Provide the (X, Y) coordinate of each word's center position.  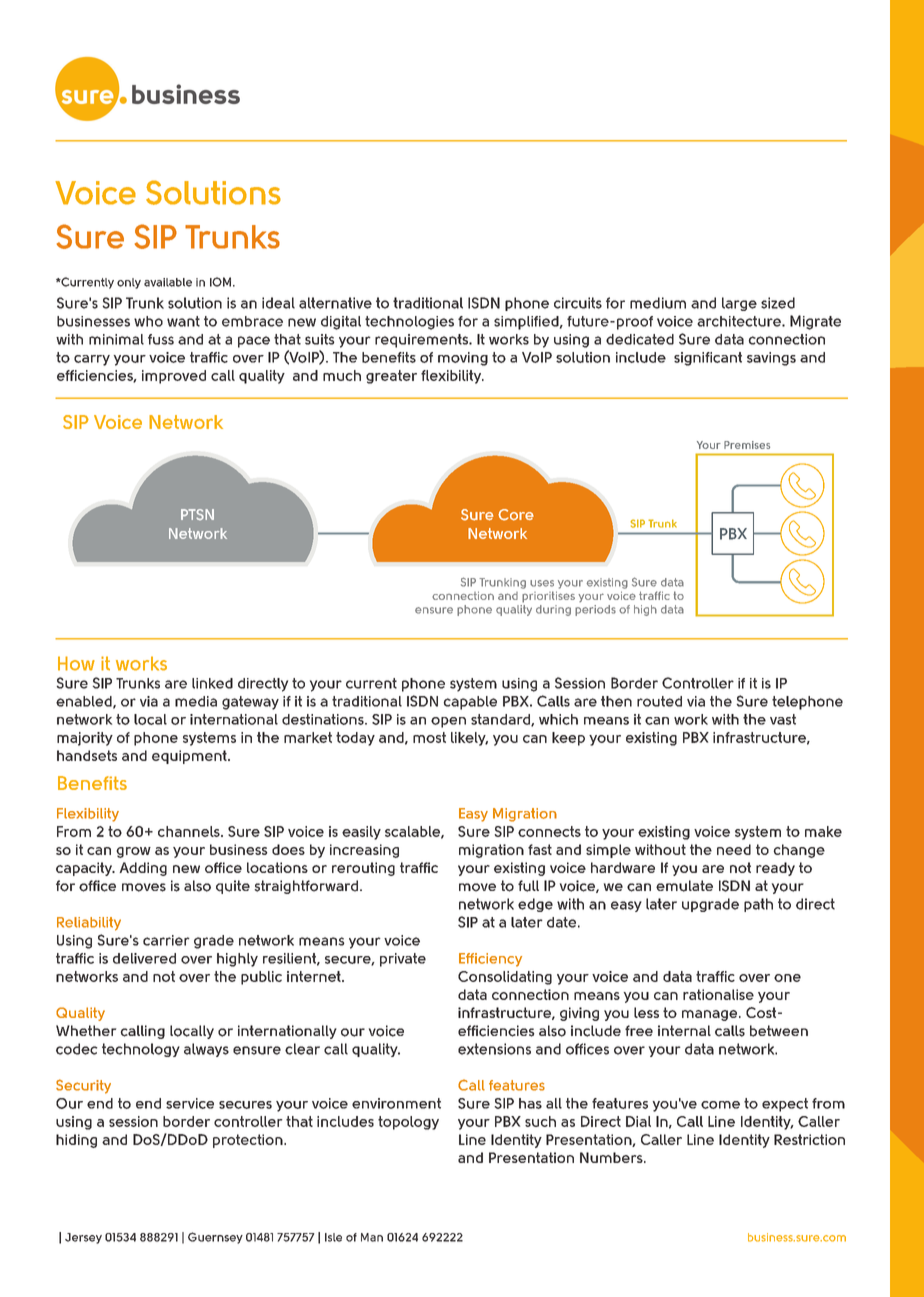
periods (595, 610)
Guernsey (215, 1238)
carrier (166, 940)
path (758, 905)
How (76, 663)
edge (535, 905)
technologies (409, 323)
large (739, 304)
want (183, 321)
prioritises (548, 597)
